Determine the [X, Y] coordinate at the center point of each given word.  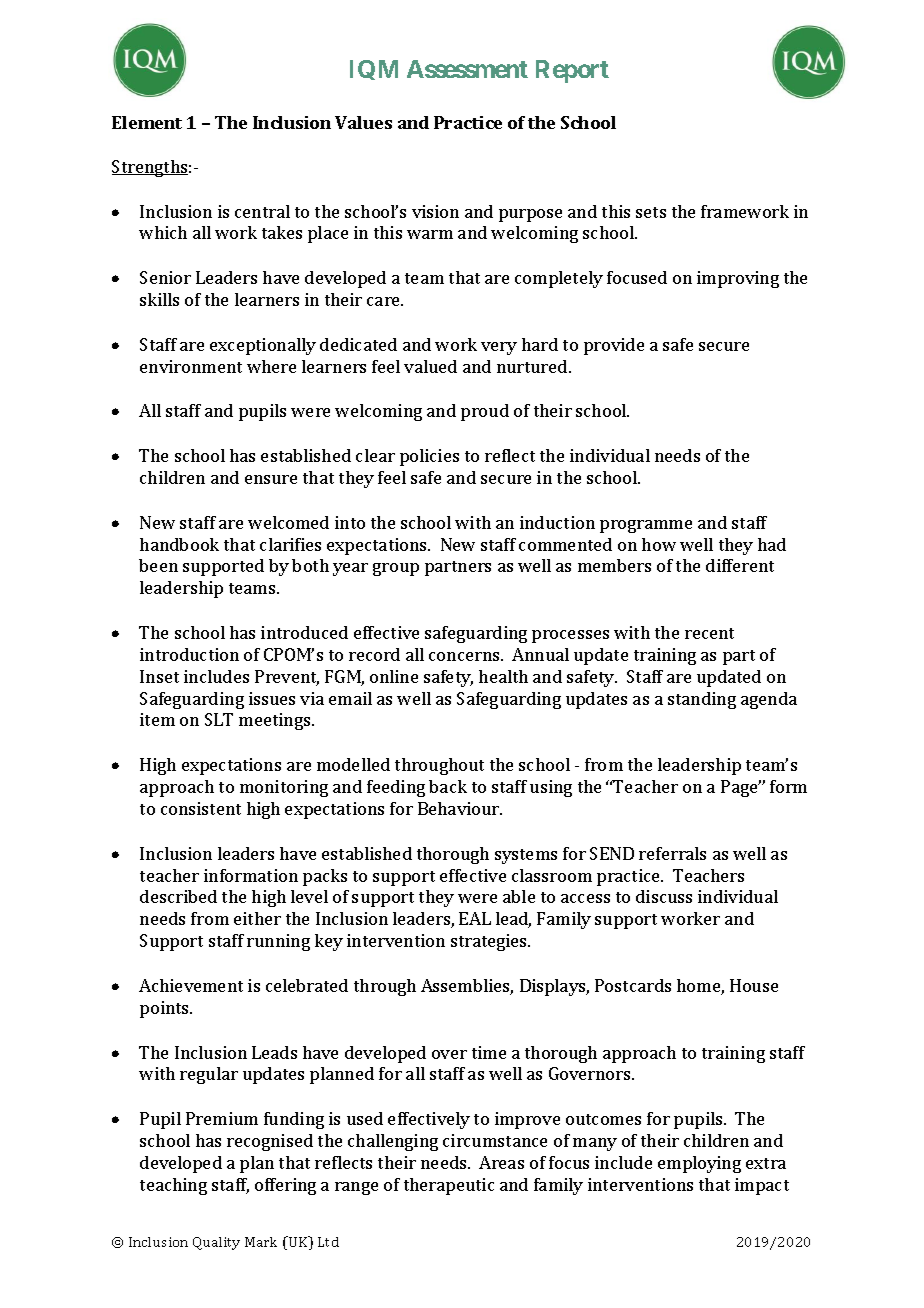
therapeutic [449, 1186]
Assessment [467, 69]
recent [709, 633]
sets [651, 212]
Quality [216, 1243]
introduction [189, 654]
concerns [465, 656]
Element [147, 122]
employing [699, 1164]
